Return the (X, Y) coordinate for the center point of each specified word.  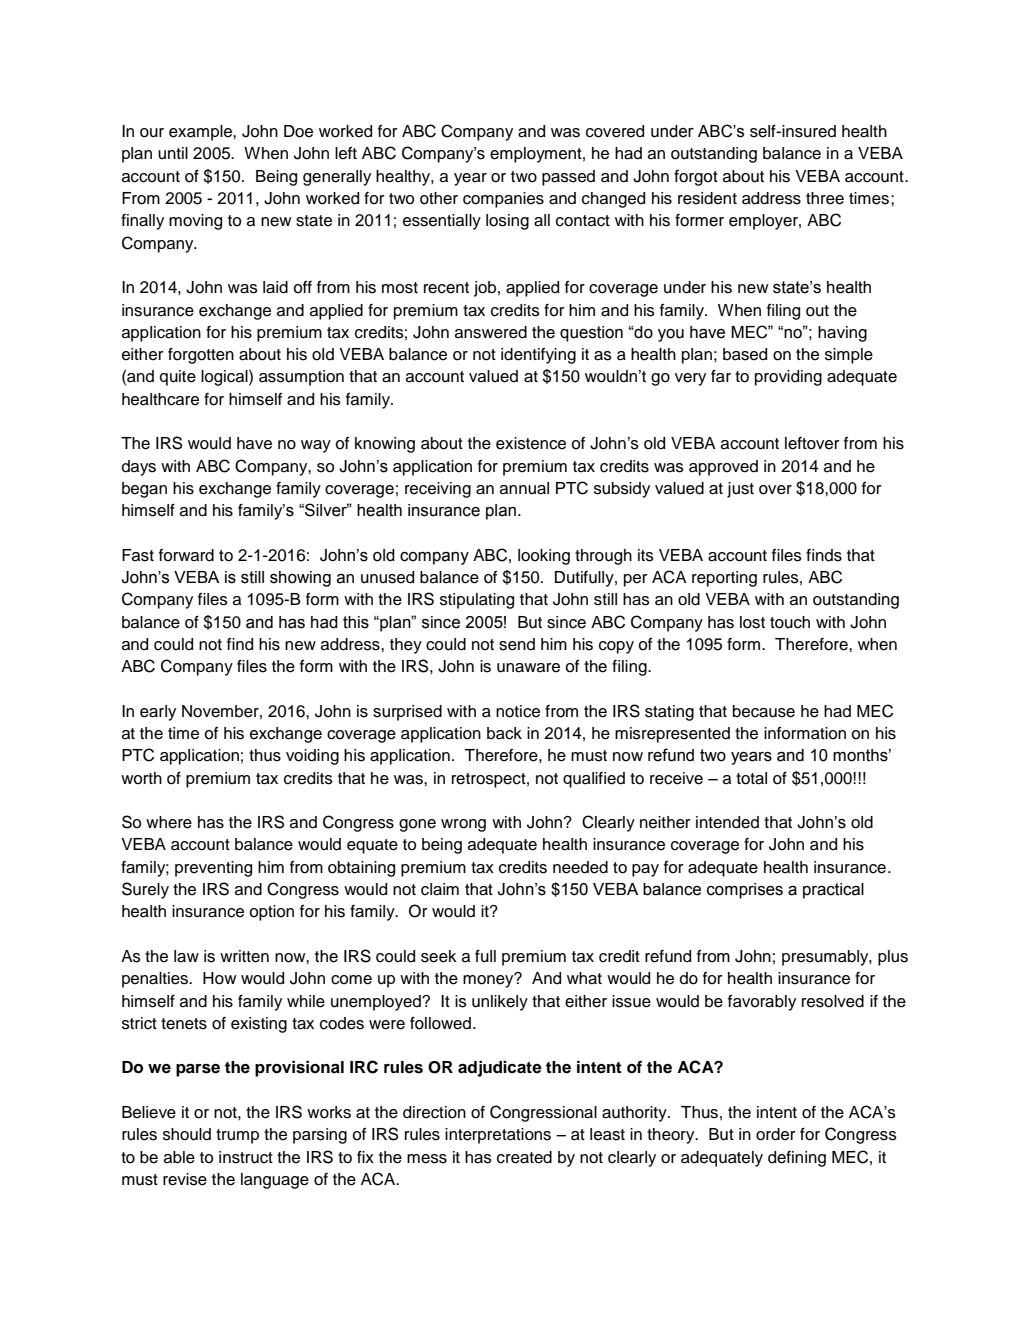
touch (790, 622)
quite (177, 378)
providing (788, 378)
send (517, 644)
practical (833, 891)
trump (237, 1136)
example (201, 133)
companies (503, 200)
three (825, 198)
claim (440, 889)
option (271, 913)
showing (300, 579)
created (524, 1157)
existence (531, 443)
